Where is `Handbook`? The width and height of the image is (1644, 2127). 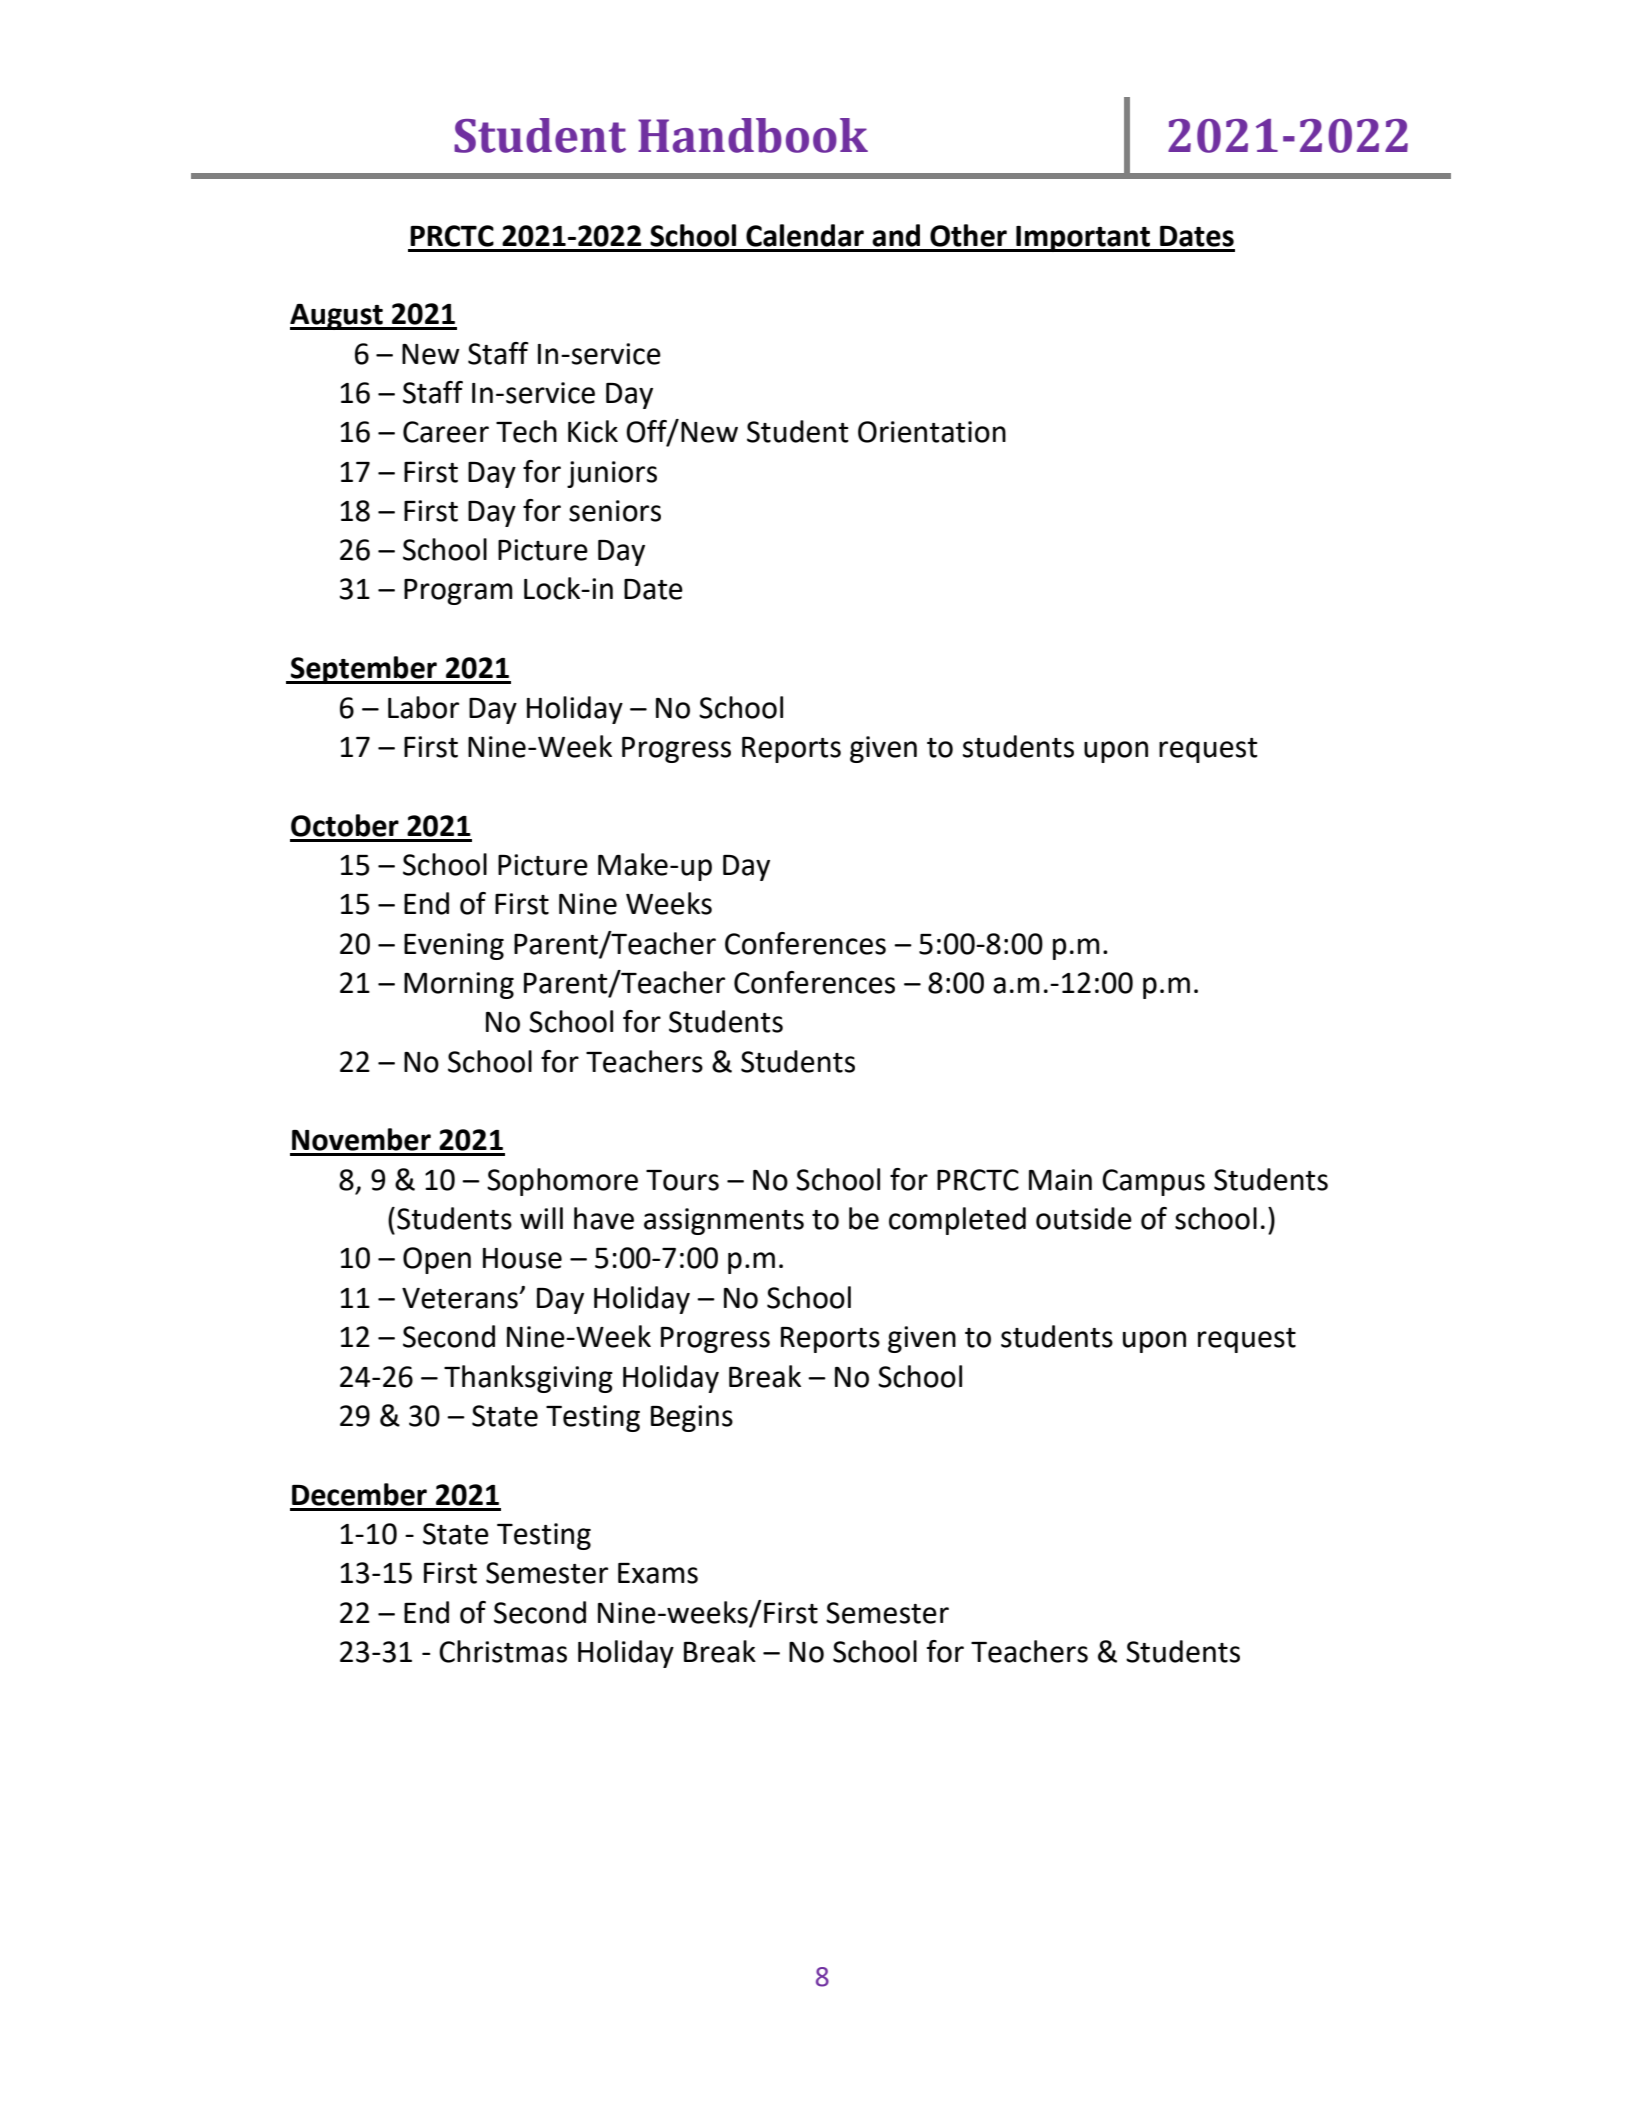 Handbook is located at coordinates (753, 135).
